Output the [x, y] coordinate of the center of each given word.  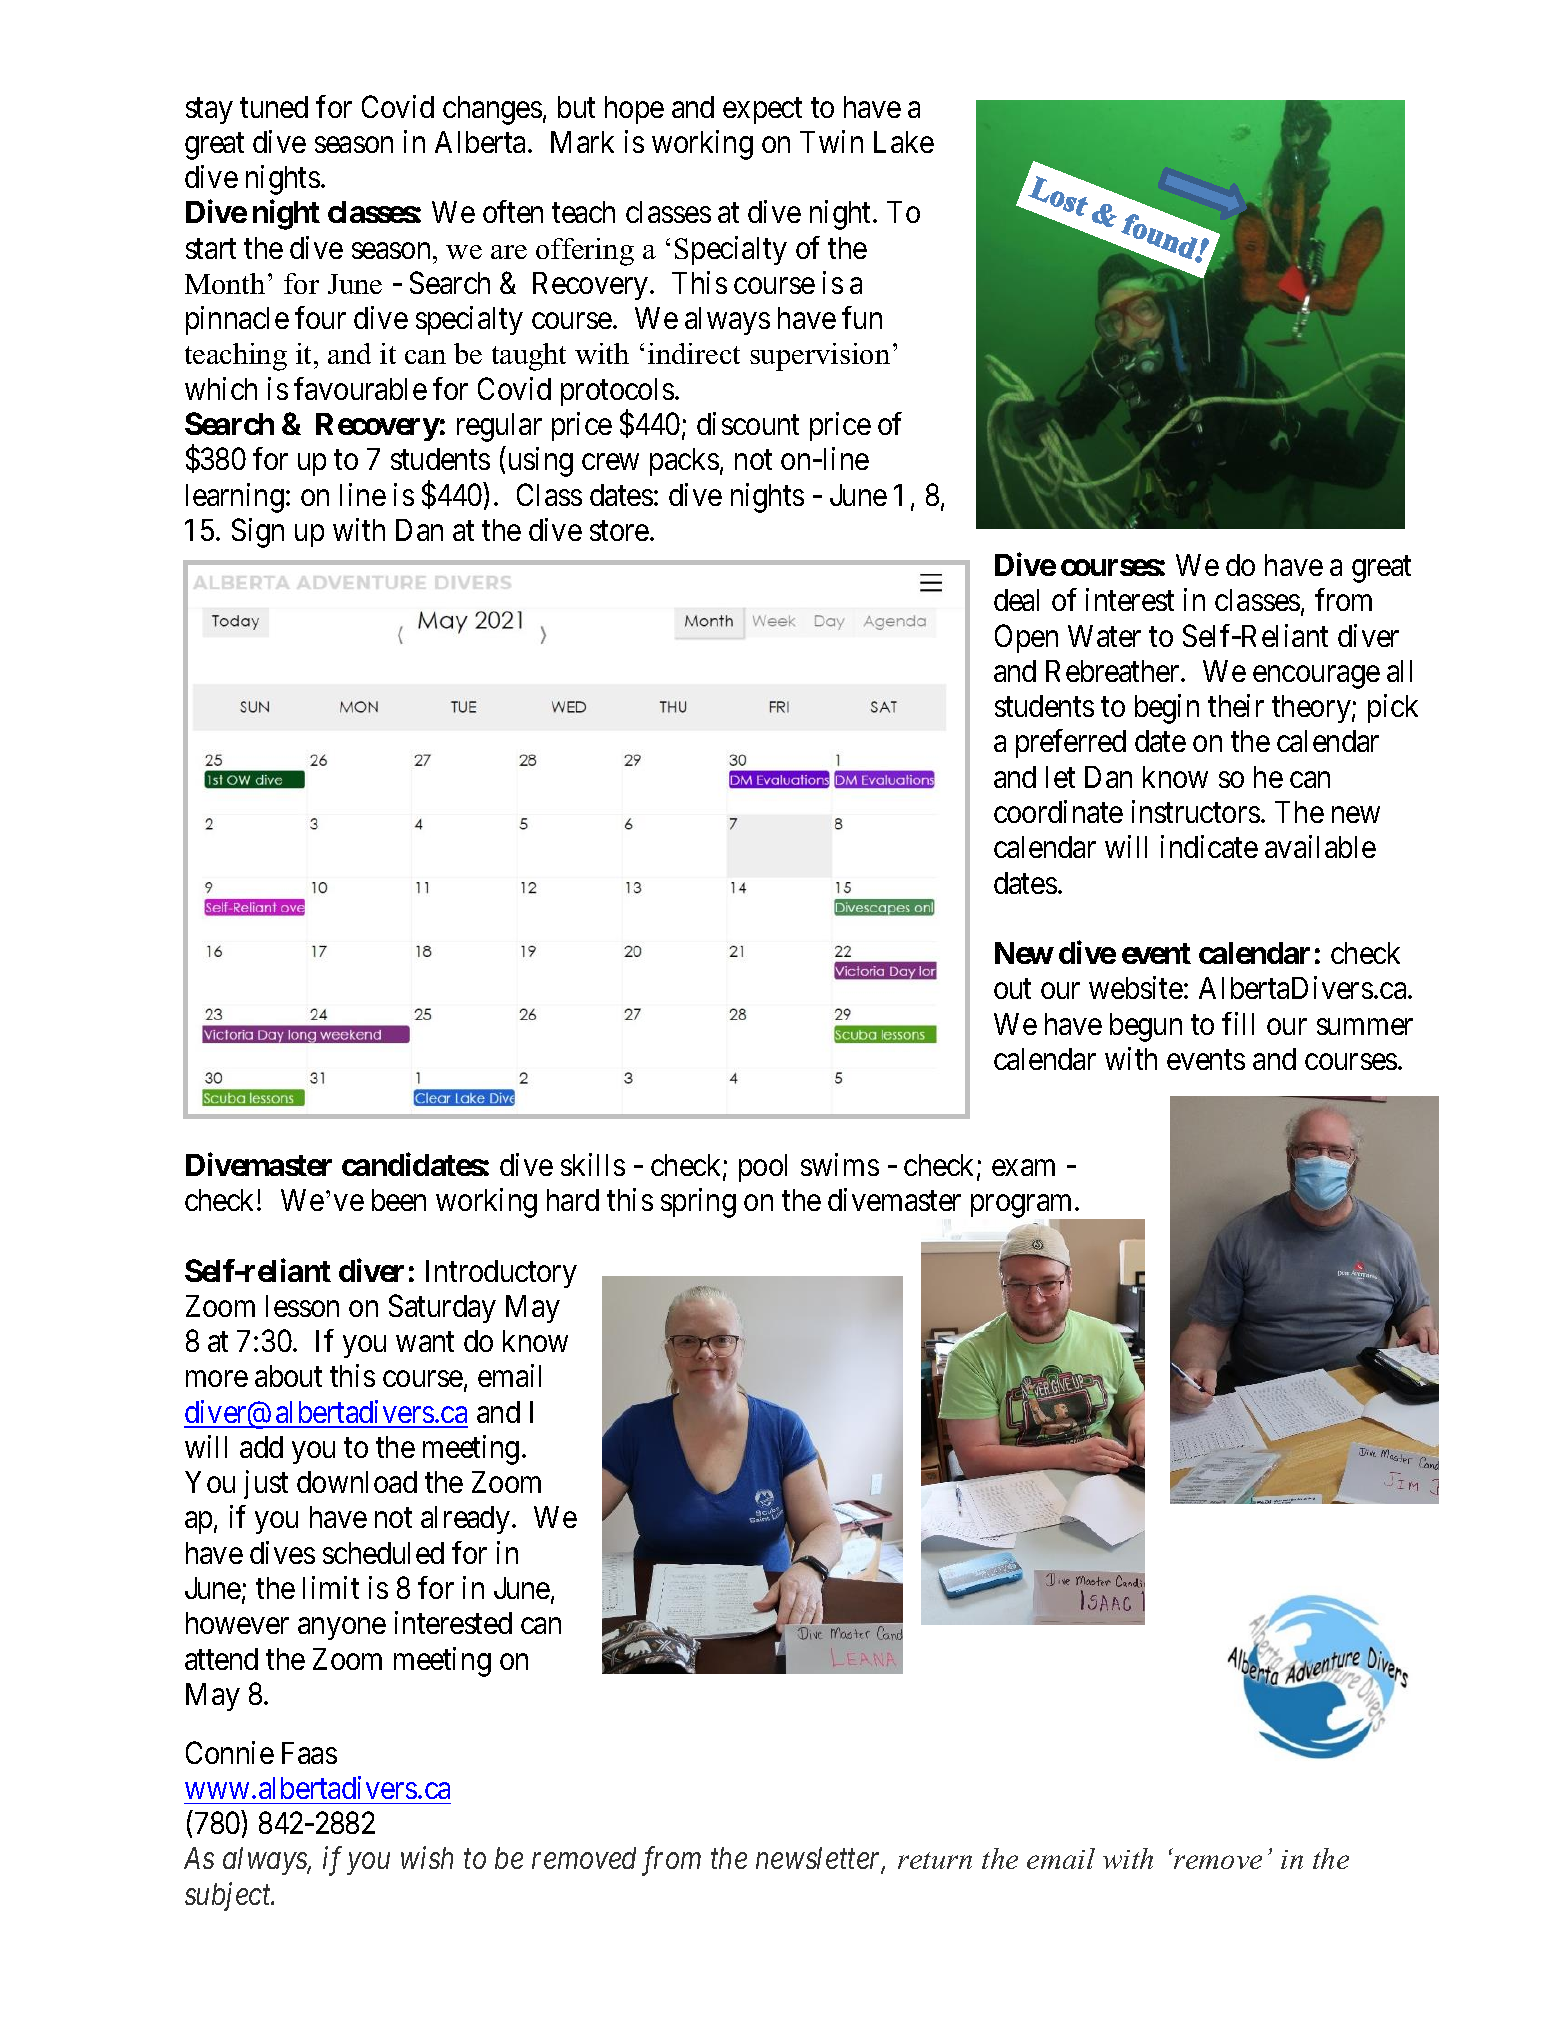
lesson [302, 1306]
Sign [258, 533]
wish [427, 1858]
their [1236, 705]
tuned [274, 107]
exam [1023, 1168]
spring [698, 1203]
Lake [904, 142]
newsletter [820, 1860]
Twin [831, 141]
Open [1026, 638]
